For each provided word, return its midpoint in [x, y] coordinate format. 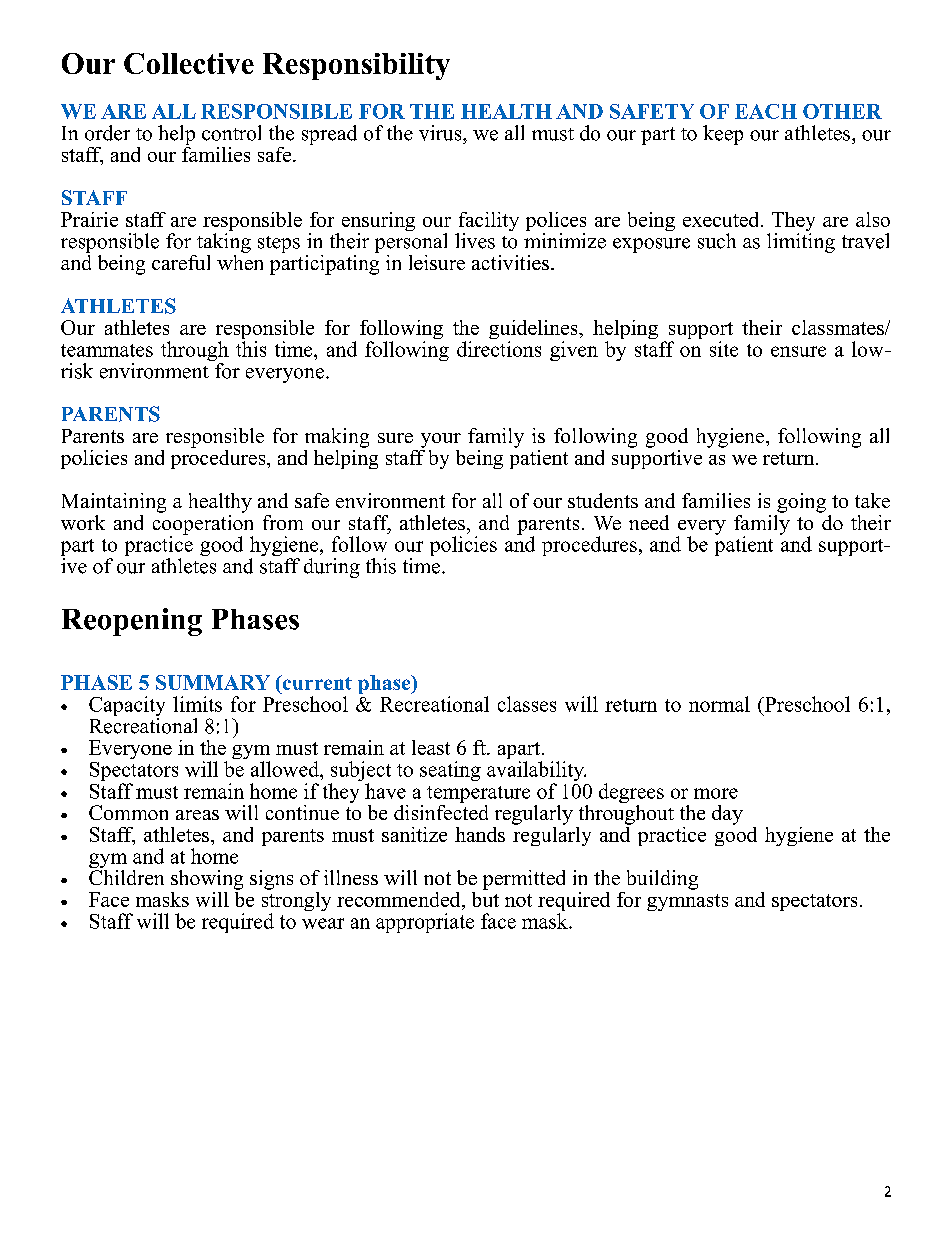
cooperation [203, 524]
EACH [766, 111]
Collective [189, 63]
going [801, 503]
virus [441, 133]
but [485, 898]
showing [207, 880]
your [441, 440]
